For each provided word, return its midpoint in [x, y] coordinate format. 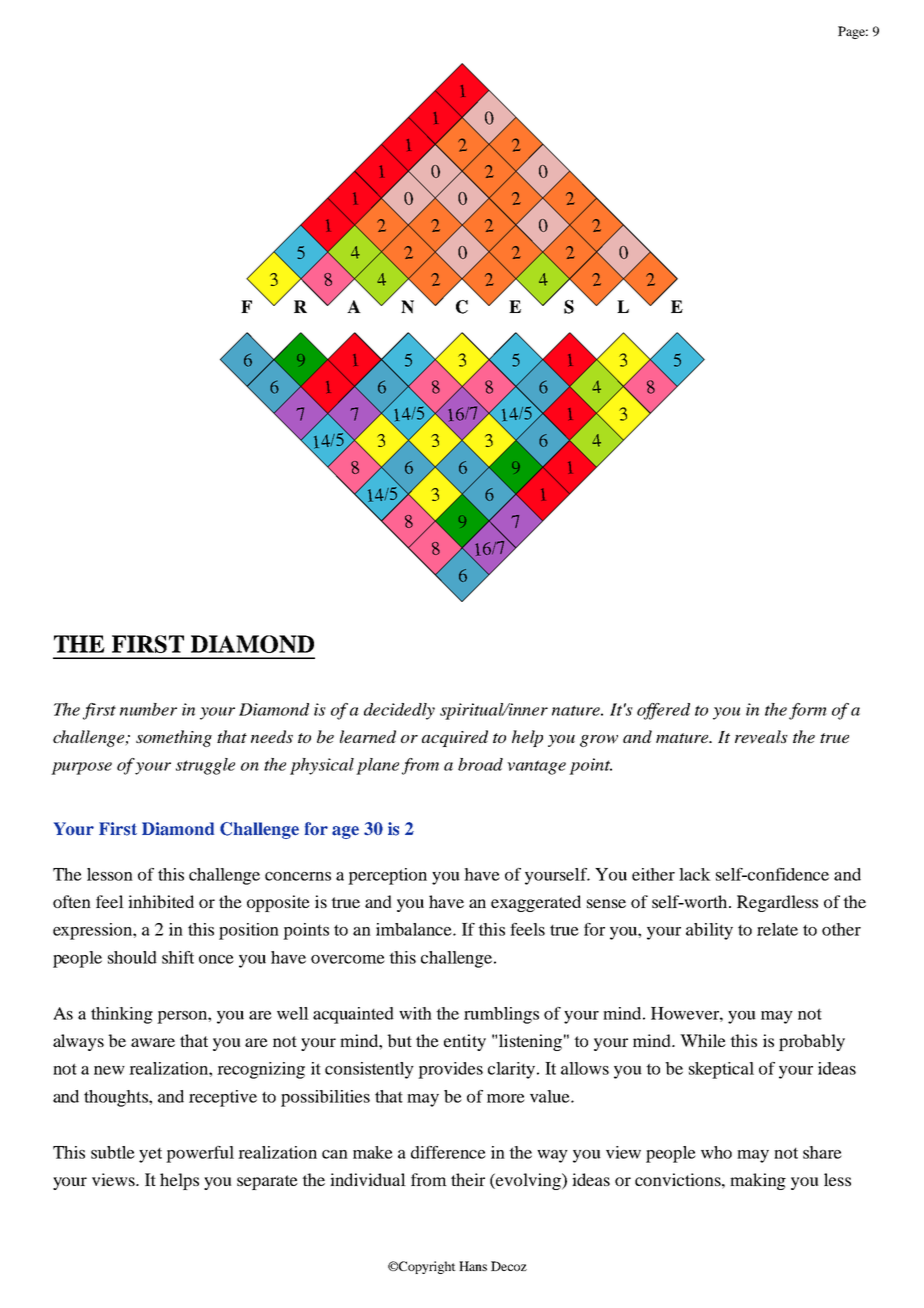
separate [267, 1182]
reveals [761, 737]
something [174, 738]
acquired [455, 738]
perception [387, 876]
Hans [473, 1266]
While [703, 1040]
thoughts [117, 1098]
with [415, 1013]
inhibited [161, 901]
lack [695, 874]
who [716, 1152]
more [506, 1098]
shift [178, 957]
